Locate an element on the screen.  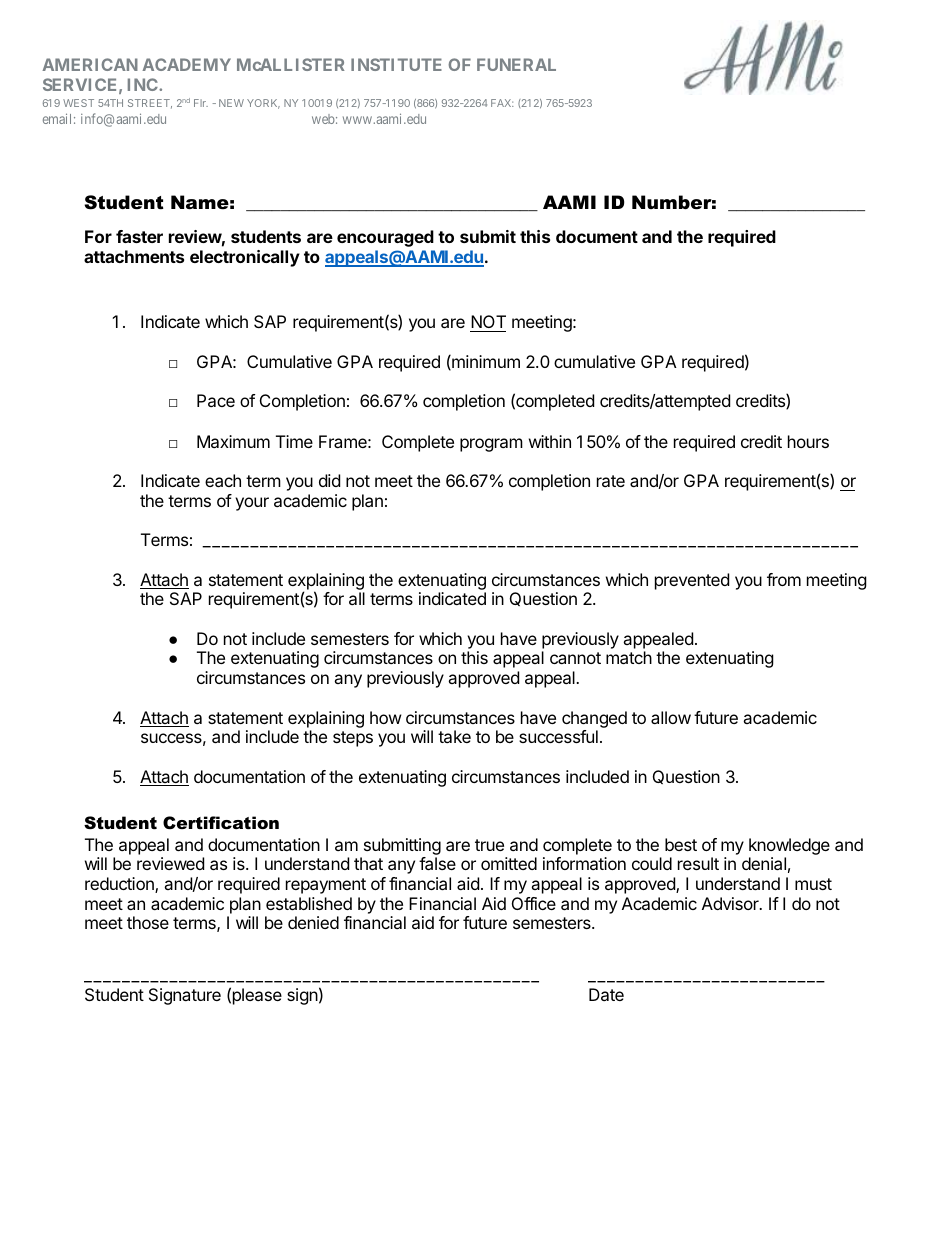
FUNERAL is located at coordinates (516, 64).
